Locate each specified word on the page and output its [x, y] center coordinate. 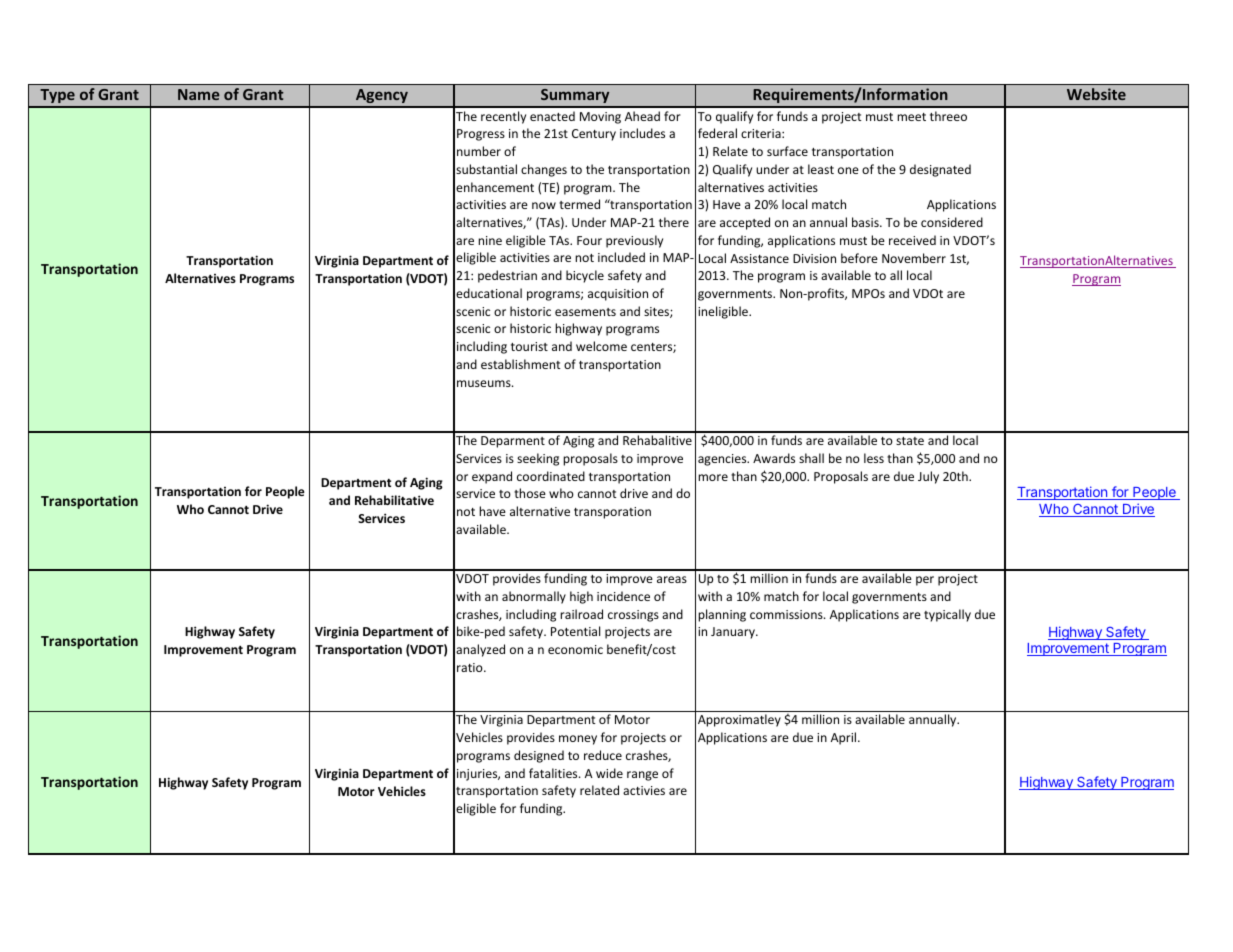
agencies [723, 460]
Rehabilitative [394, 500]
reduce [603, 755]
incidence [623, 596]
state [910, 441]
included [621, 257]
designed [539, 756]
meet [911, 117]
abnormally [534, 597]
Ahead [642, 116]
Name [199, 94]
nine [490, 240]
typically [947, 615]
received [912, 240]
